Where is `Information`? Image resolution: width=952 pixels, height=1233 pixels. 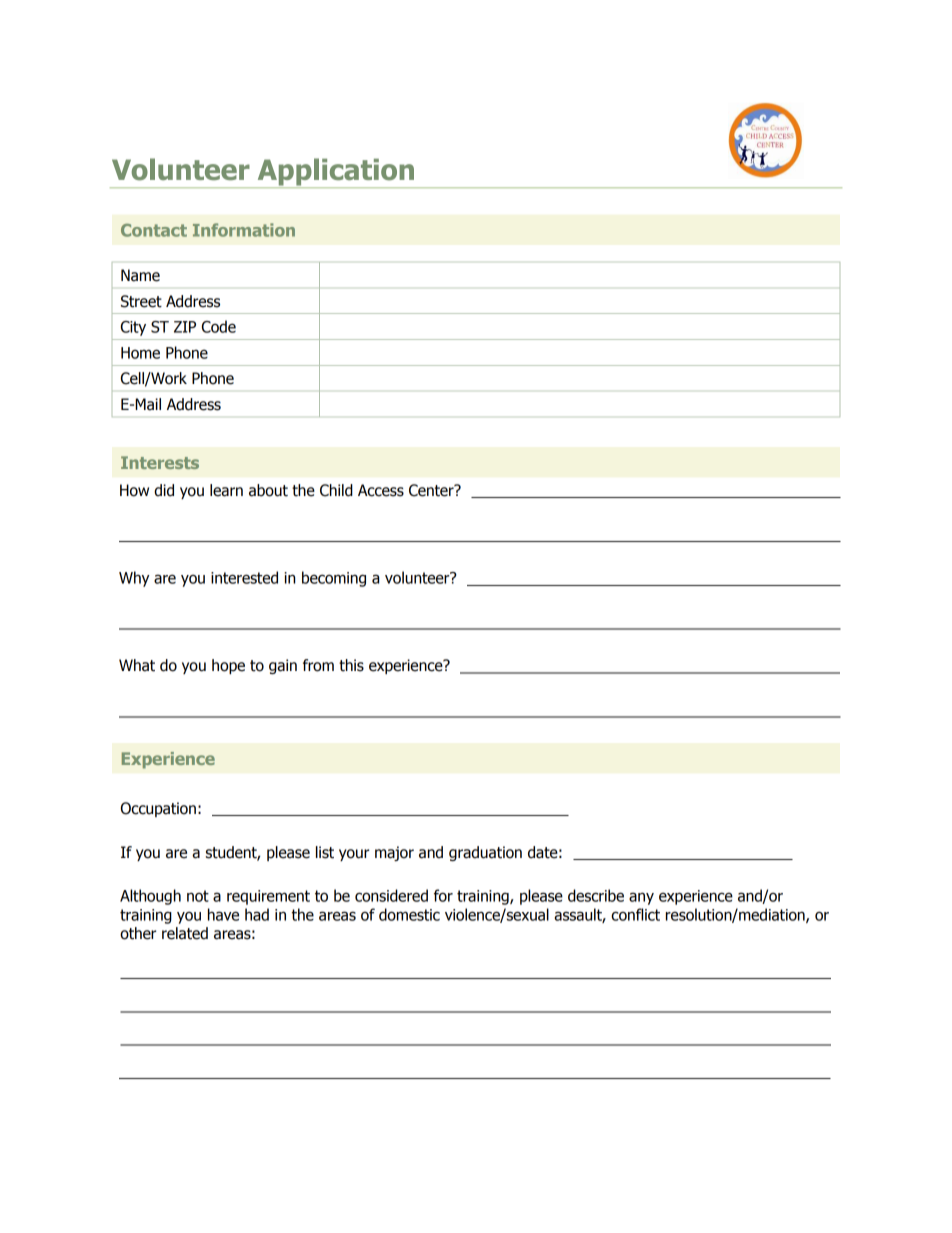 Information is located at coordinates (244, 230).
